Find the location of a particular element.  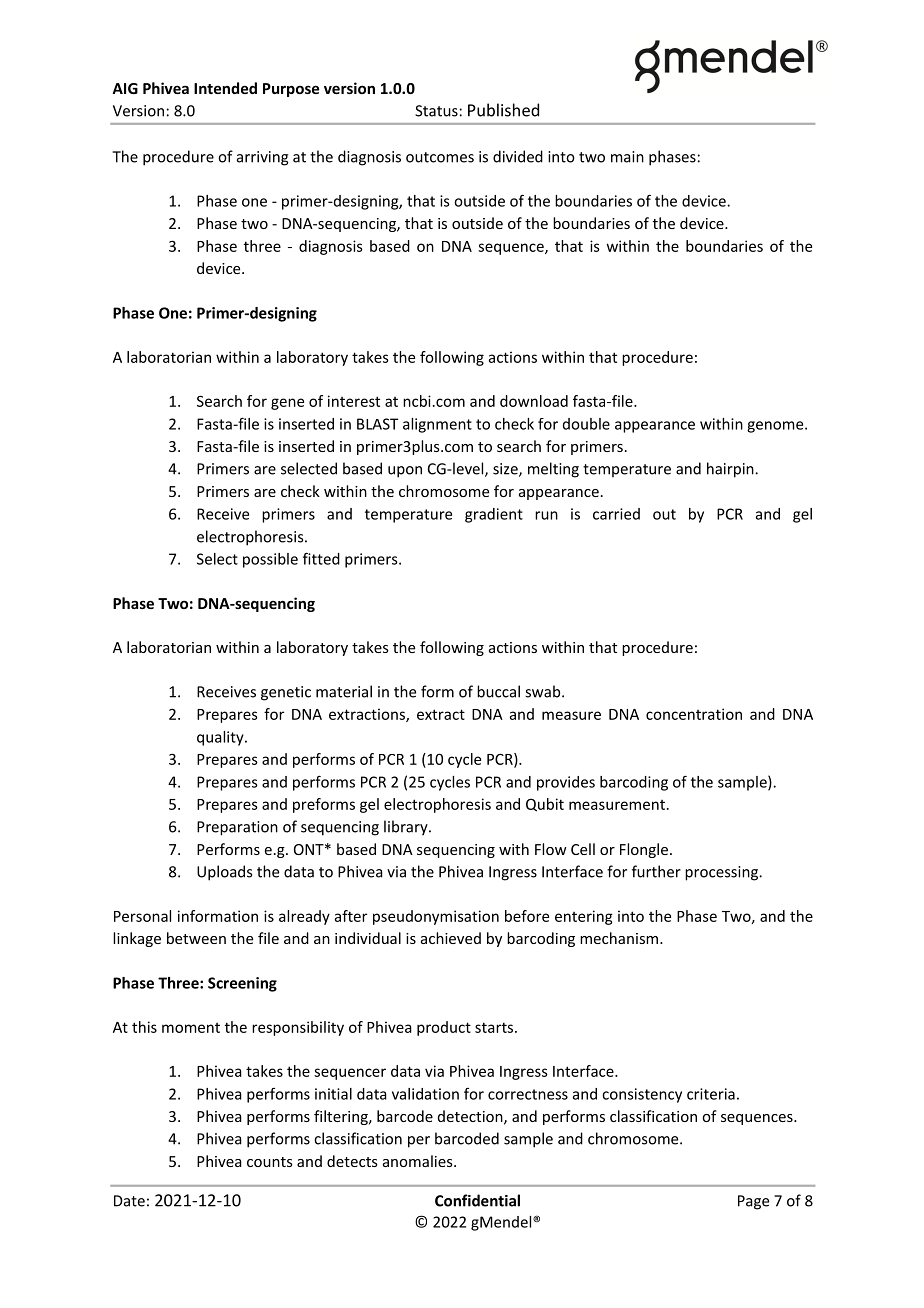

between is located at coordinates (196, 938).
